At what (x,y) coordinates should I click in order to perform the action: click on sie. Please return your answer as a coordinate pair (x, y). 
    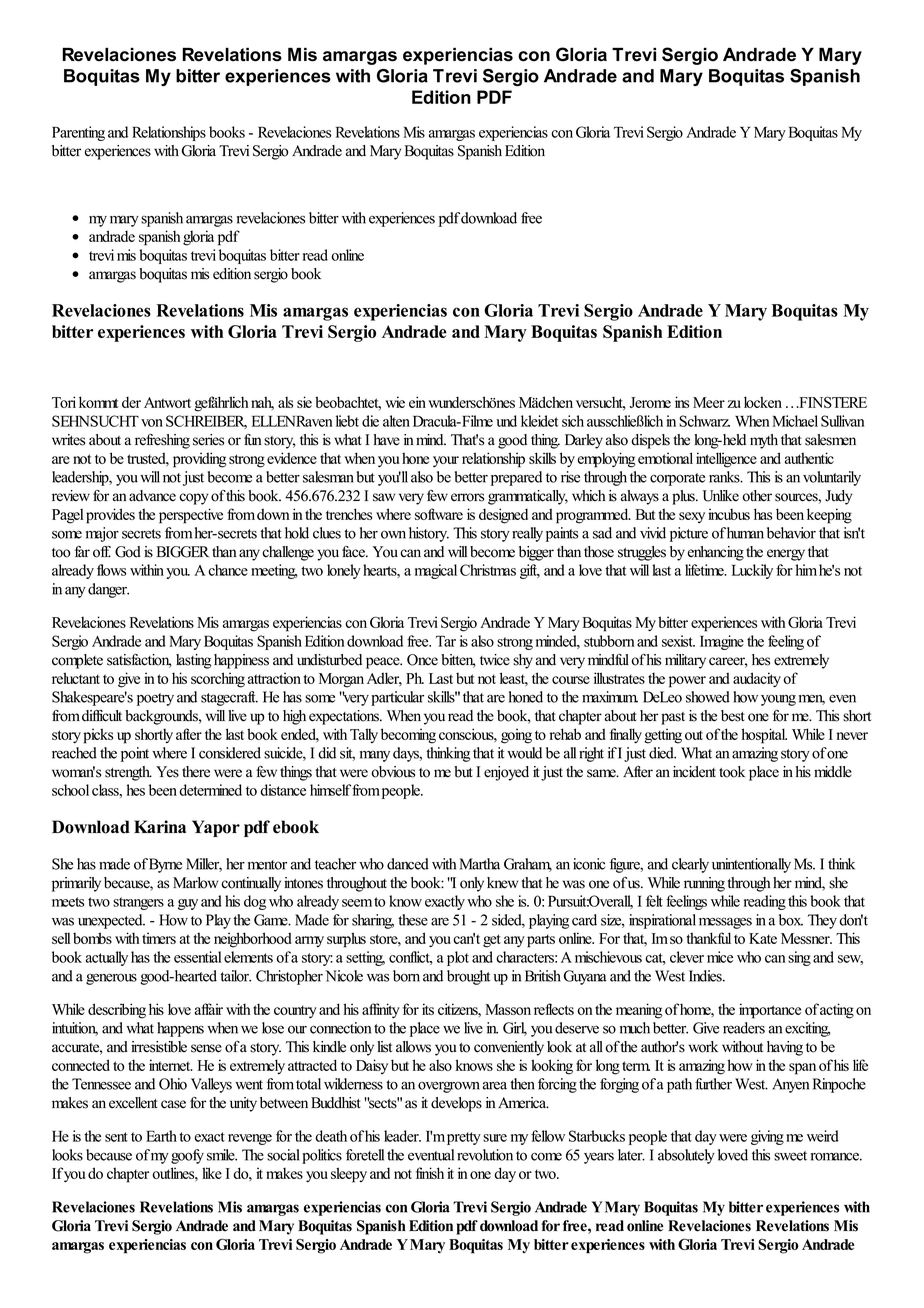
    Looking at the image, I should click on (304, 402).
